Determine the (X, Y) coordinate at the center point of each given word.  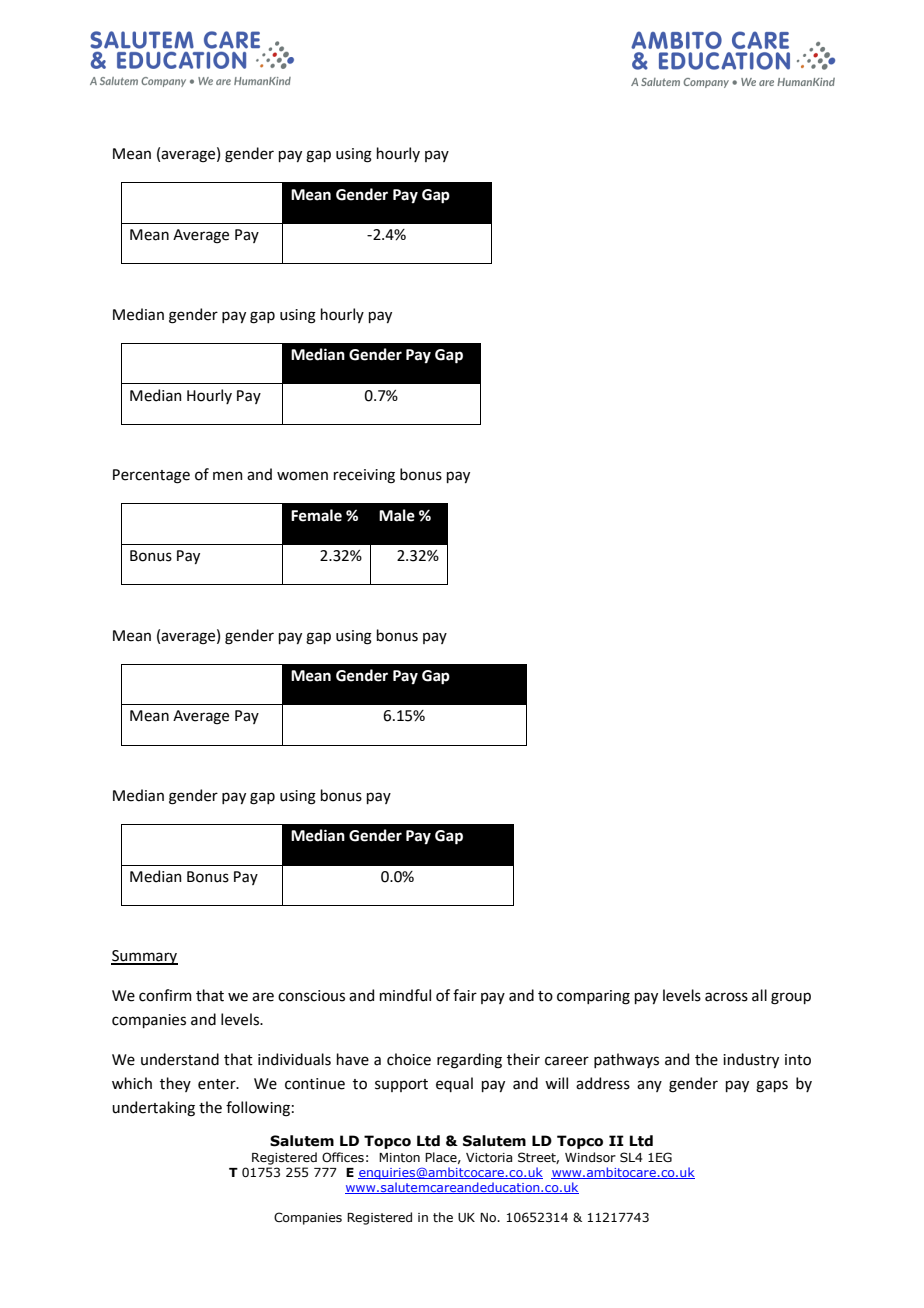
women (302, 476)
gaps (772, 1086)
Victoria (489, 1157)
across (726, 997)
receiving (364, 476)
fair (465, 995)
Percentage (151, 476)
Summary (144, 957)
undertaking (153, 1109)
